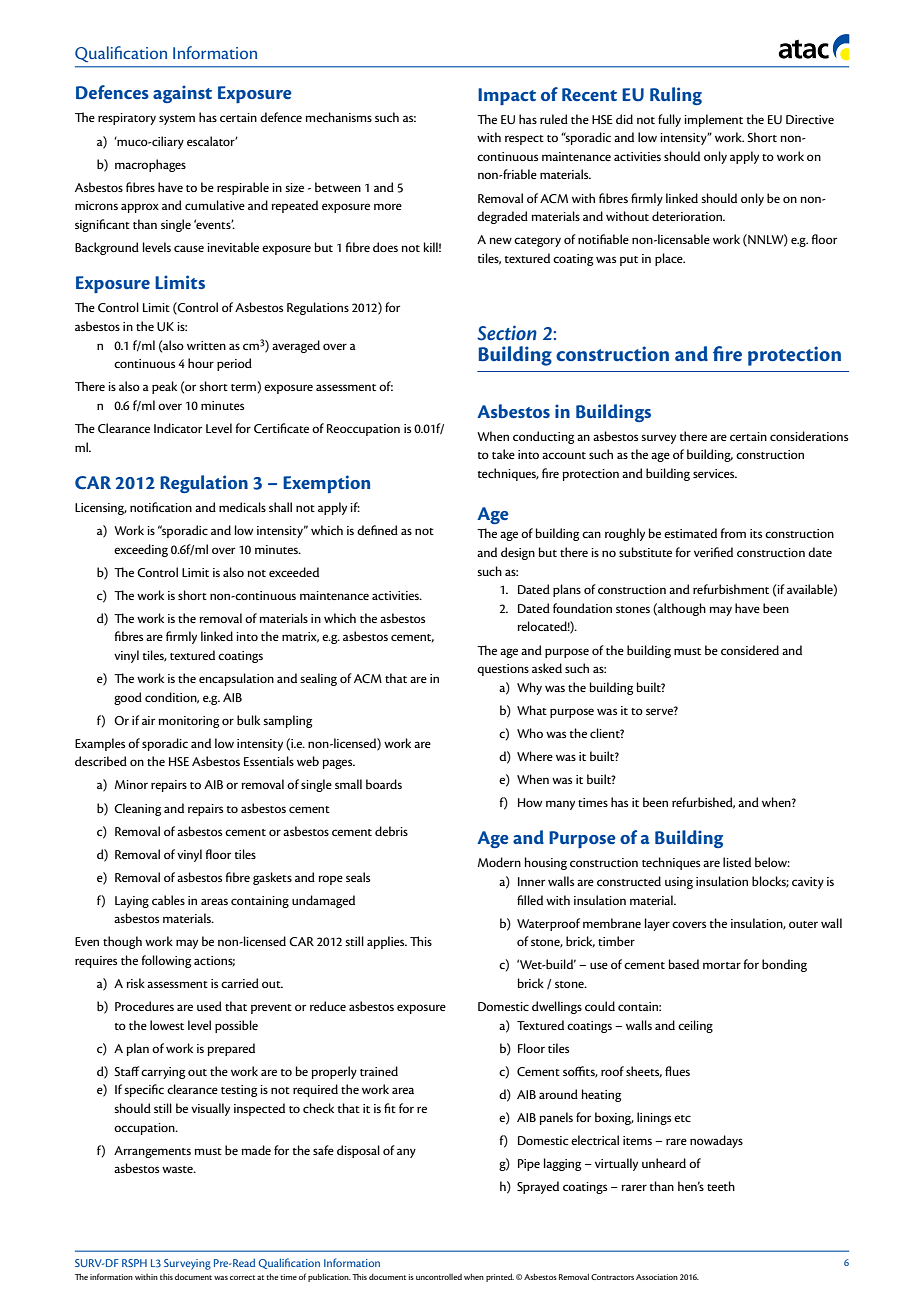 This document has height=1308, width=924. What do you see at coordinates (188, 722) in the document?
I see `monitoring` at bounding box center [188, 722].
